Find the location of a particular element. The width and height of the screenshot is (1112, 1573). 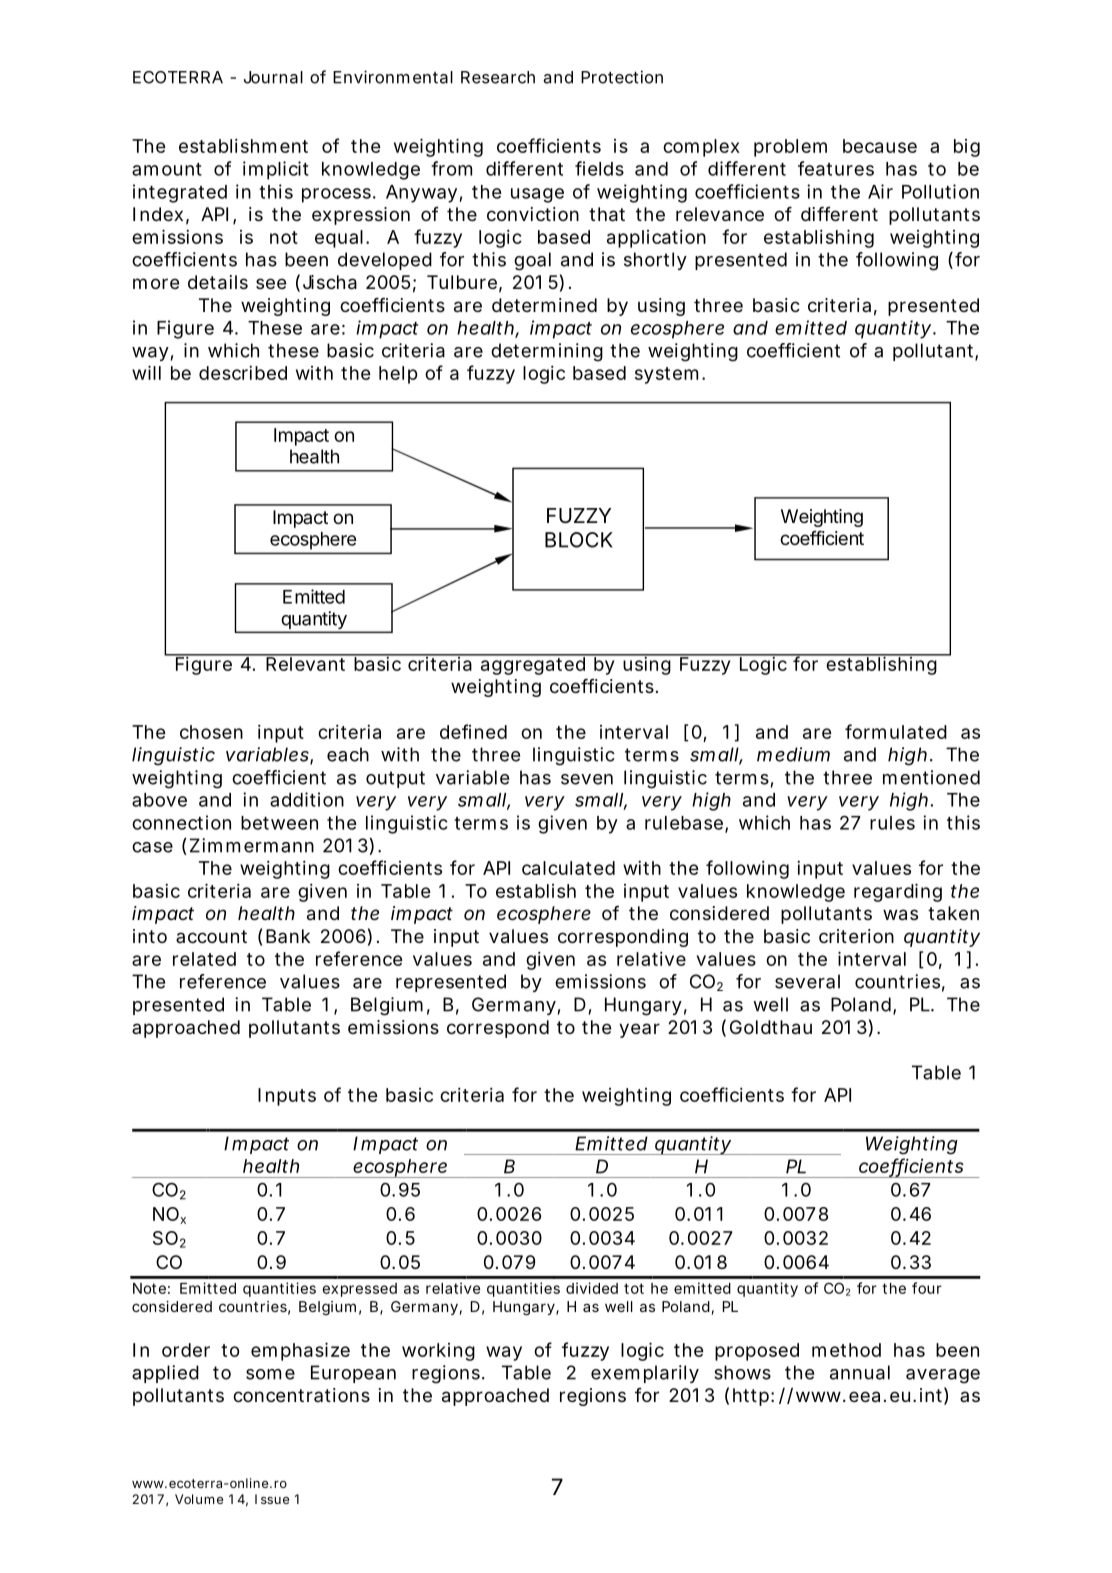

tot is located at coordinates (634, 1288).
